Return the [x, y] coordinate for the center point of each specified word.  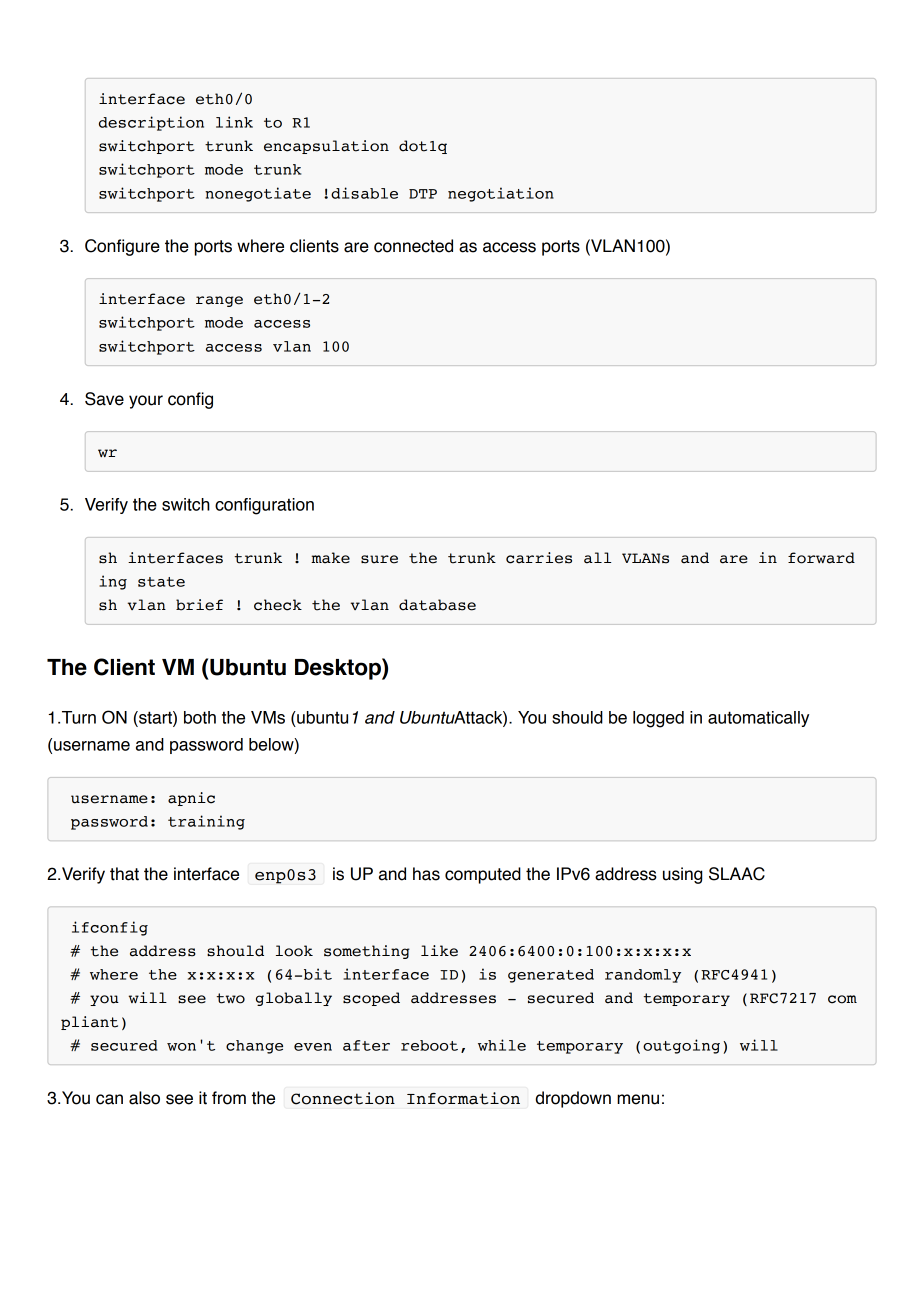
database [437, 605]
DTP [423, 194]
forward [821, 558]
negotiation [501, 194]
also [144, 1098]
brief [199, 605]
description [151, 123]
